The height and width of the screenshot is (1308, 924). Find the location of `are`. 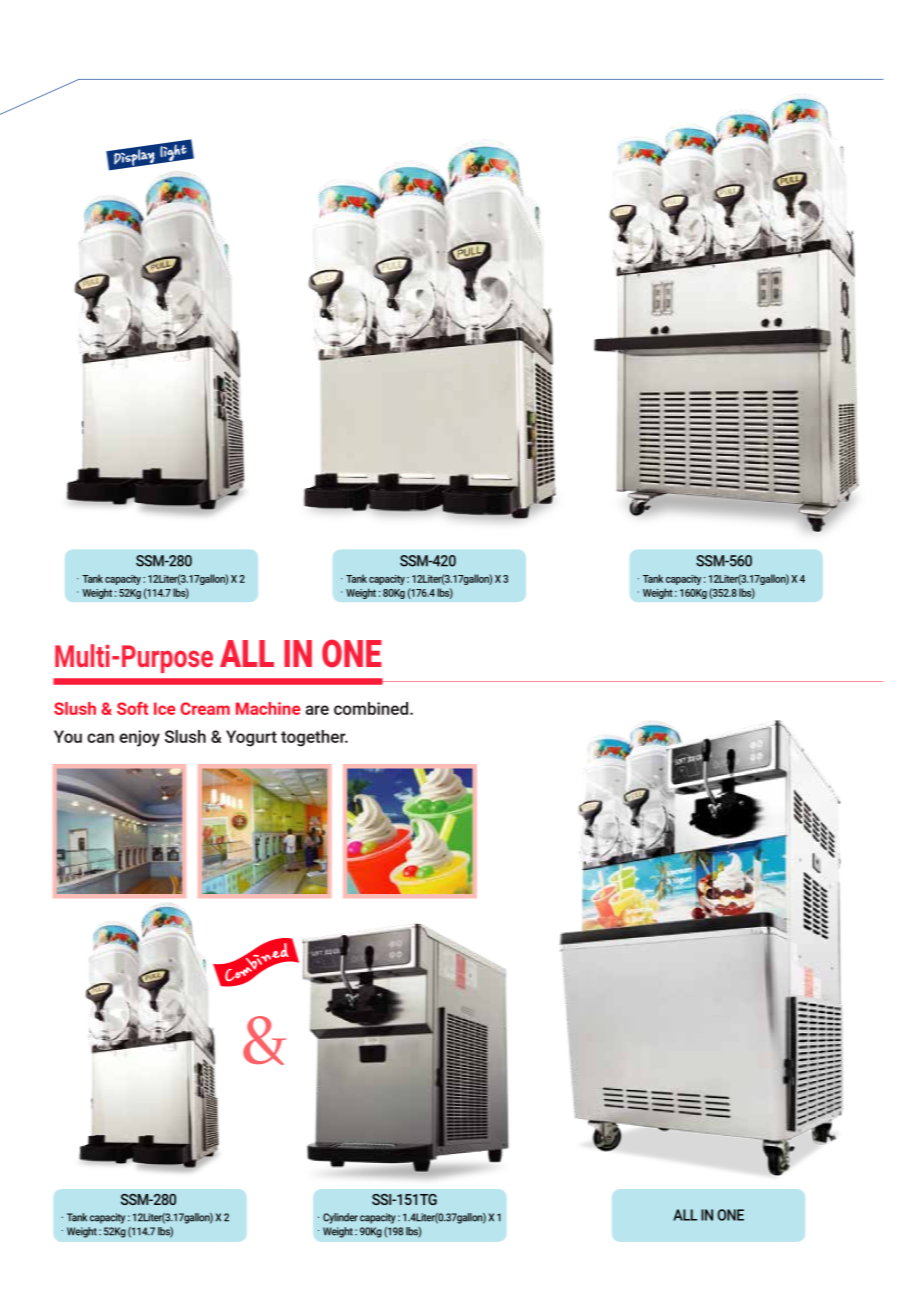

are is located at coordinates (317, 710).
